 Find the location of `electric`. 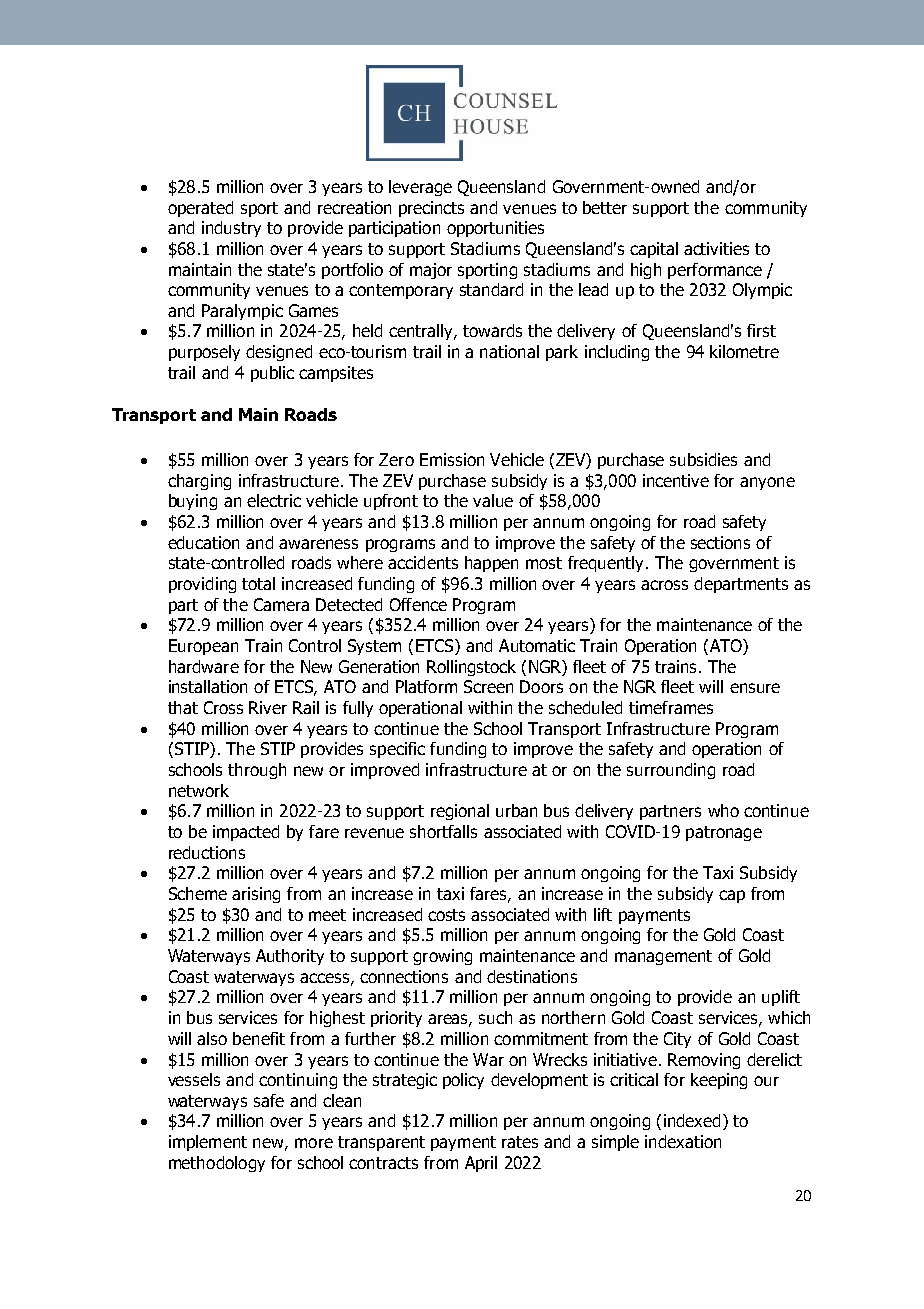

electric is located at coordinates (274, 500).
